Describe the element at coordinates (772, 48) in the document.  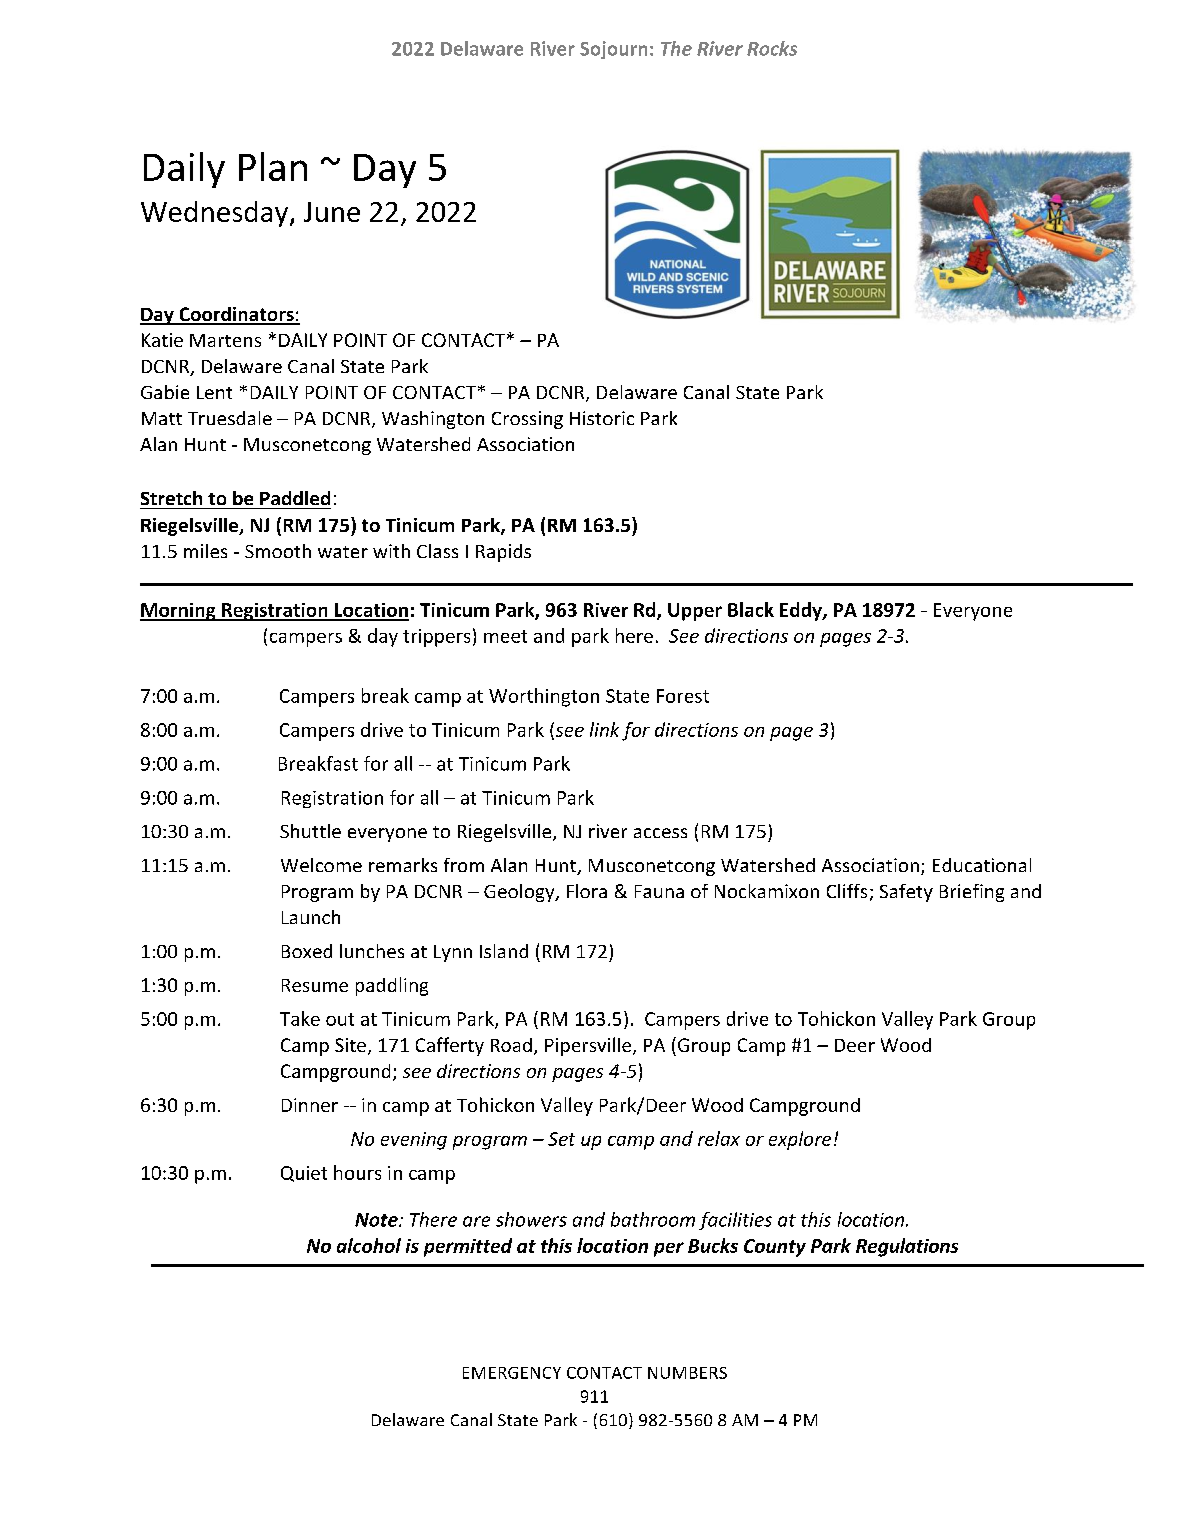
I see `Rocks` at that location.
